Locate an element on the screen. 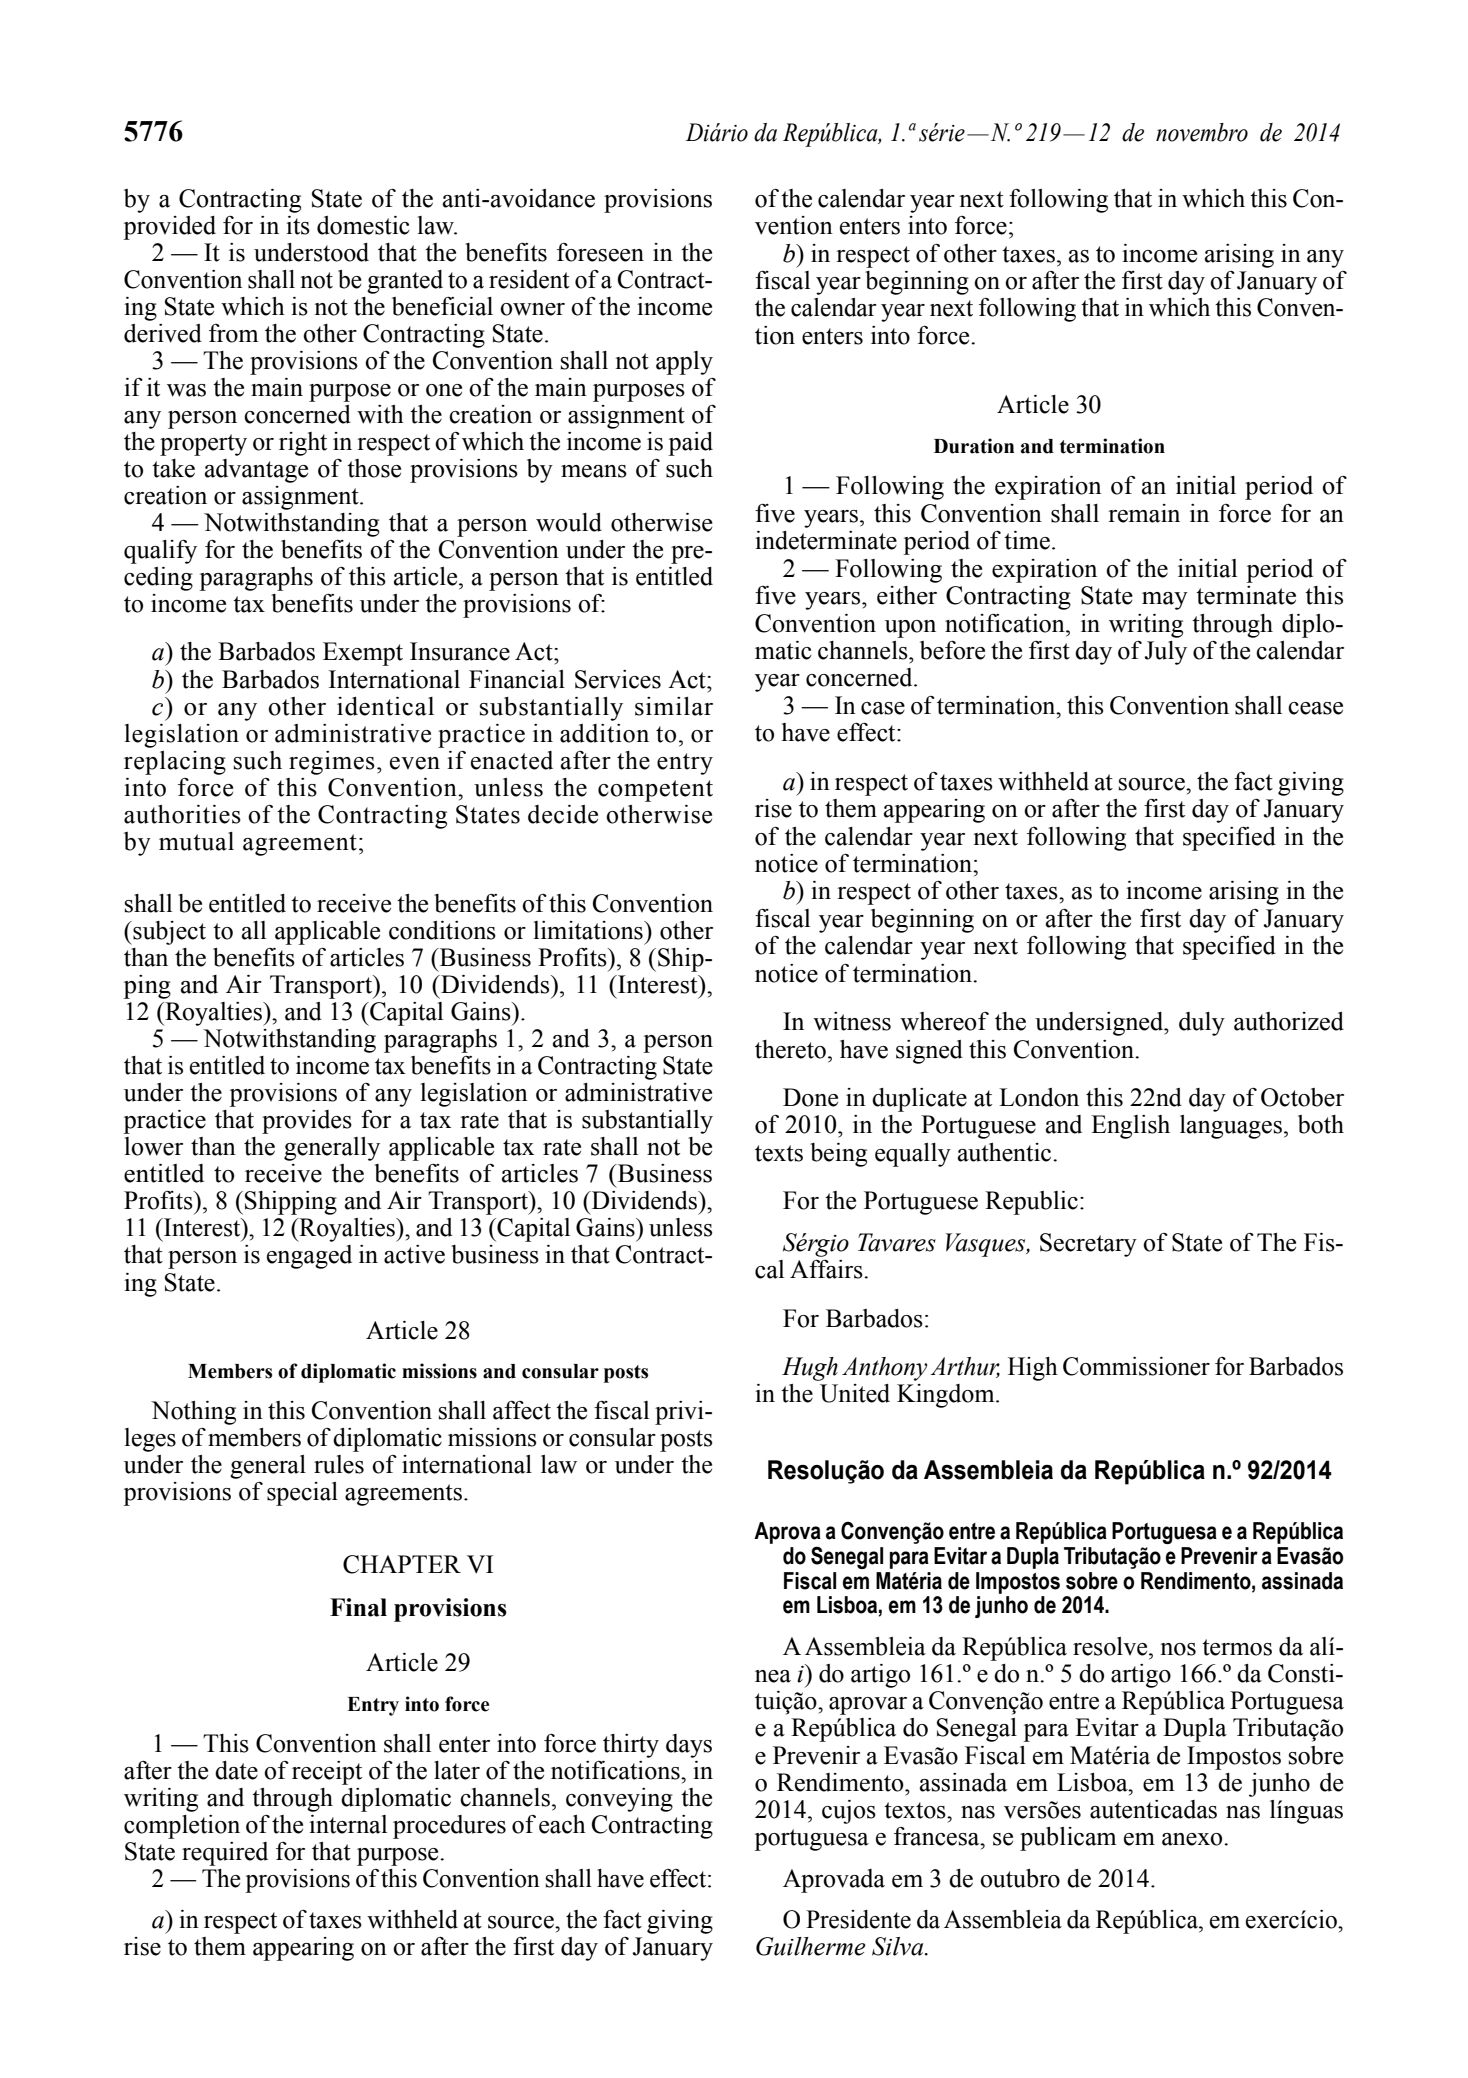 This screenshot has height=2078, width=1468. apply is located at coordinates (684, 363).
